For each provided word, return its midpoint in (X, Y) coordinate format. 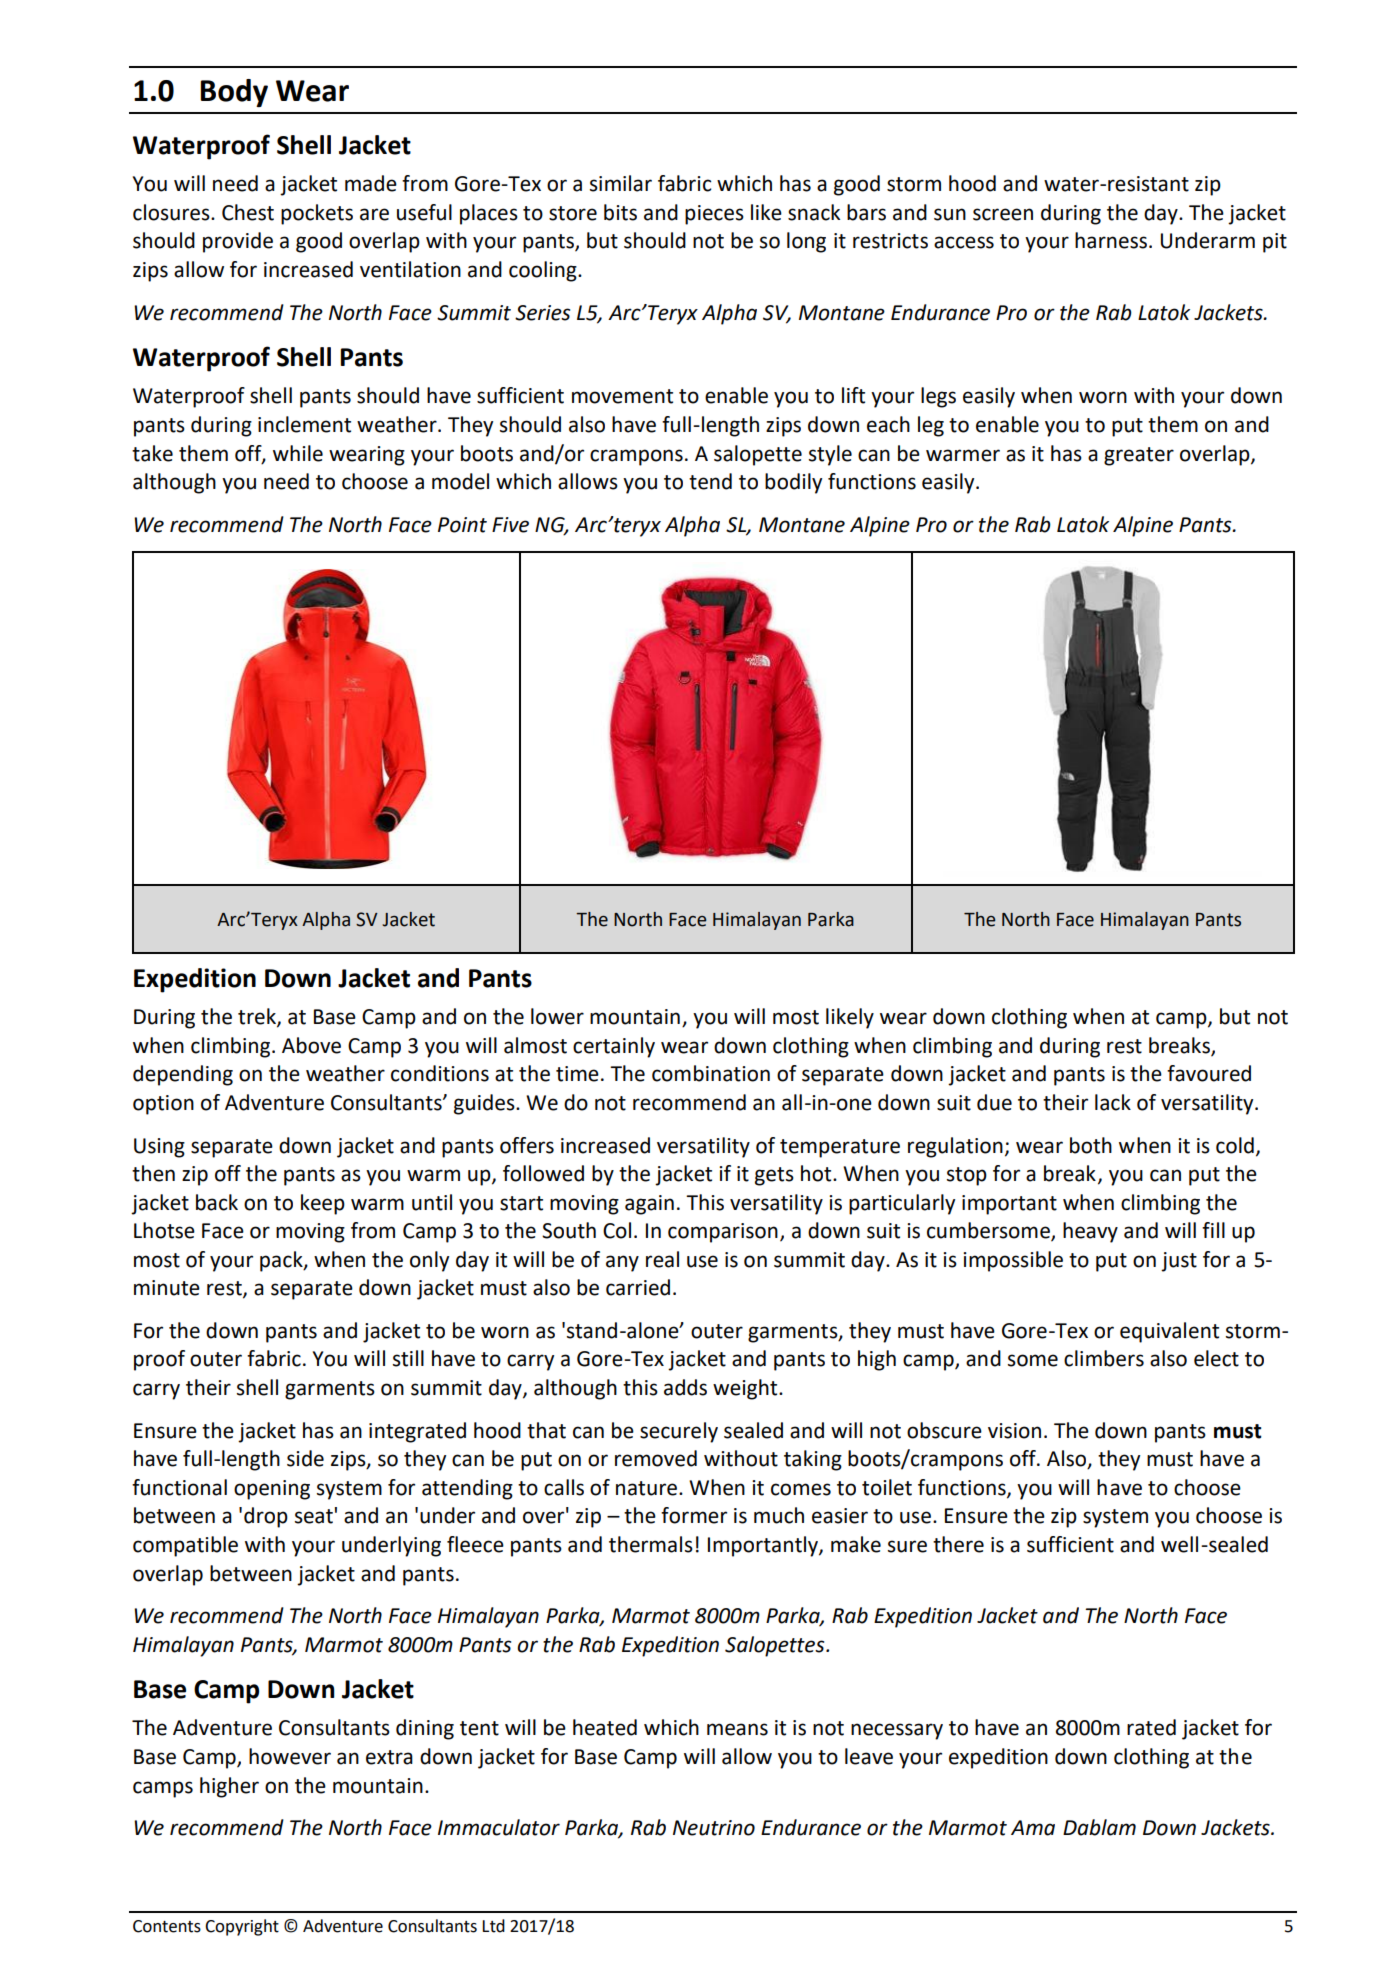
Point (462, 525)
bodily (793, 483)
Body (234, 93)
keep (323, 1204)
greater (1139, 456)
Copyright (242, 1927)
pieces (714, 215)
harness (1111, 240)
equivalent (1169, 1332)
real (662, 1259)
